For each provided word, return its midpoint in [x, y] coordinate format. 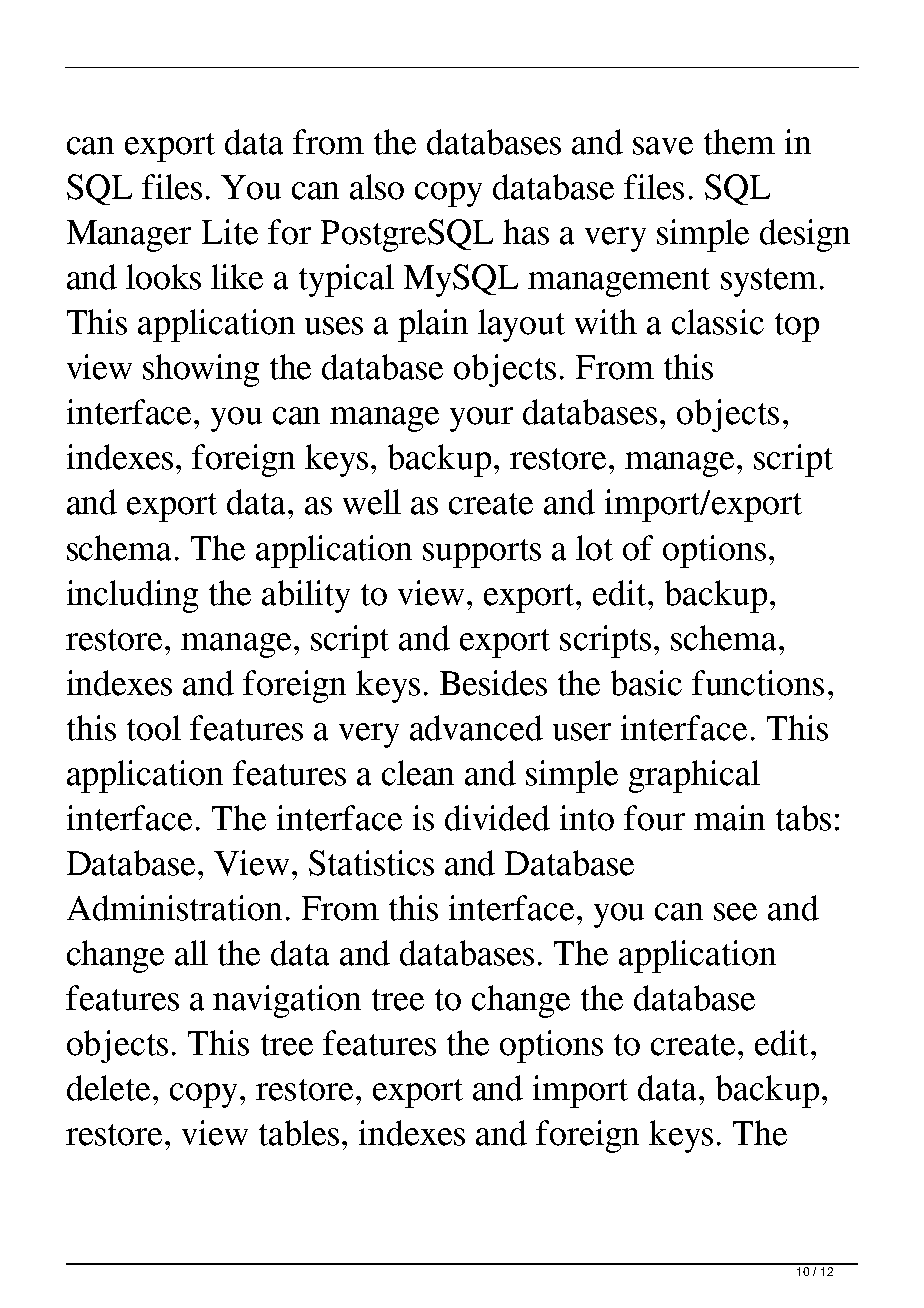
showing [201, 370]
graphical [694, 776]
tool [154, 728]
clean [418, 773]
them [739, 142]
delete [108, 1088]
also [377, 187]
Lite [230, 232]
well [372, 502]
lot [594, 548]
